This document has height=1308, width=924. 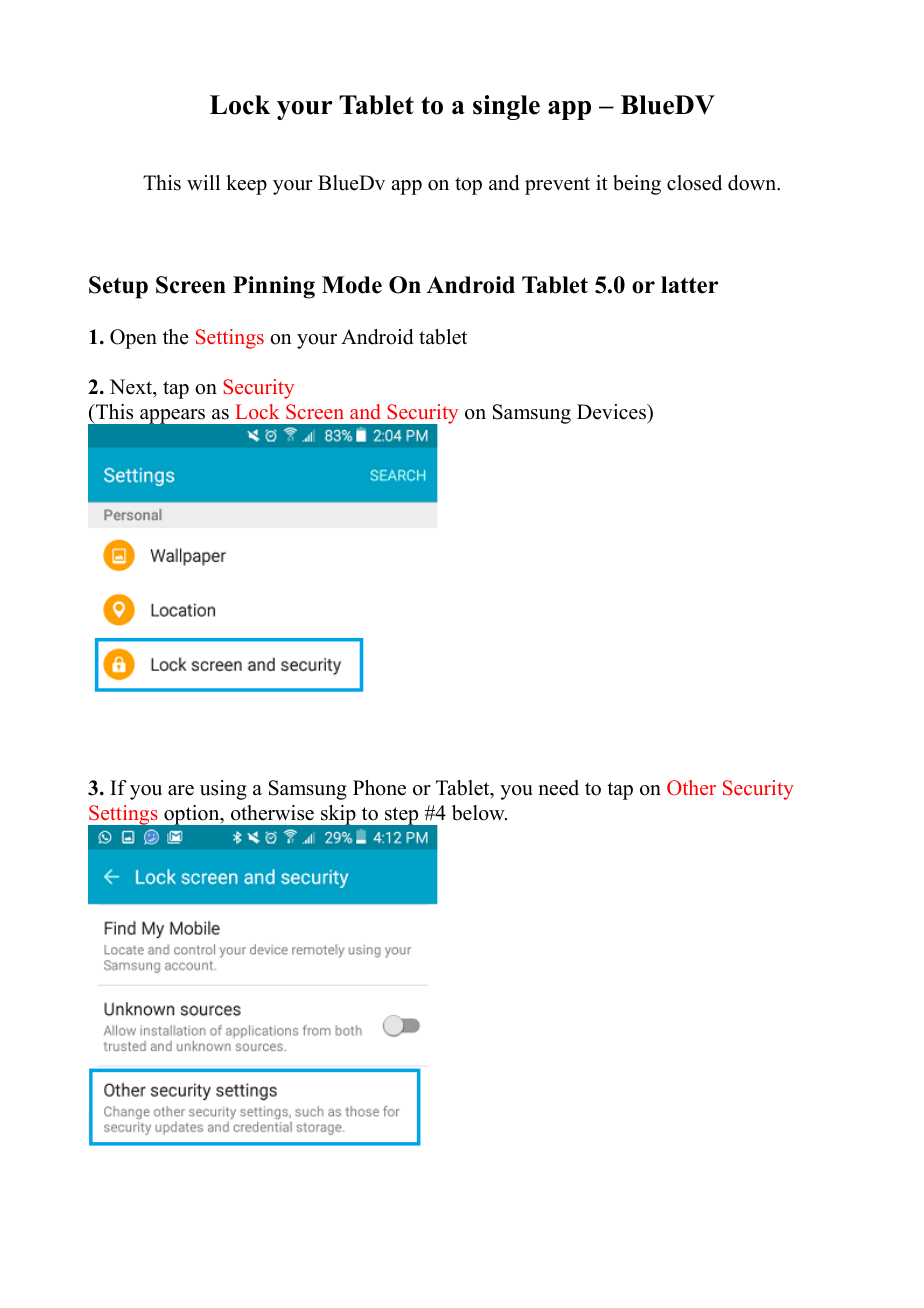 What do you see at coordinates (133, 339) in the document?
I see `Open` at bounding box center [133, 339].
